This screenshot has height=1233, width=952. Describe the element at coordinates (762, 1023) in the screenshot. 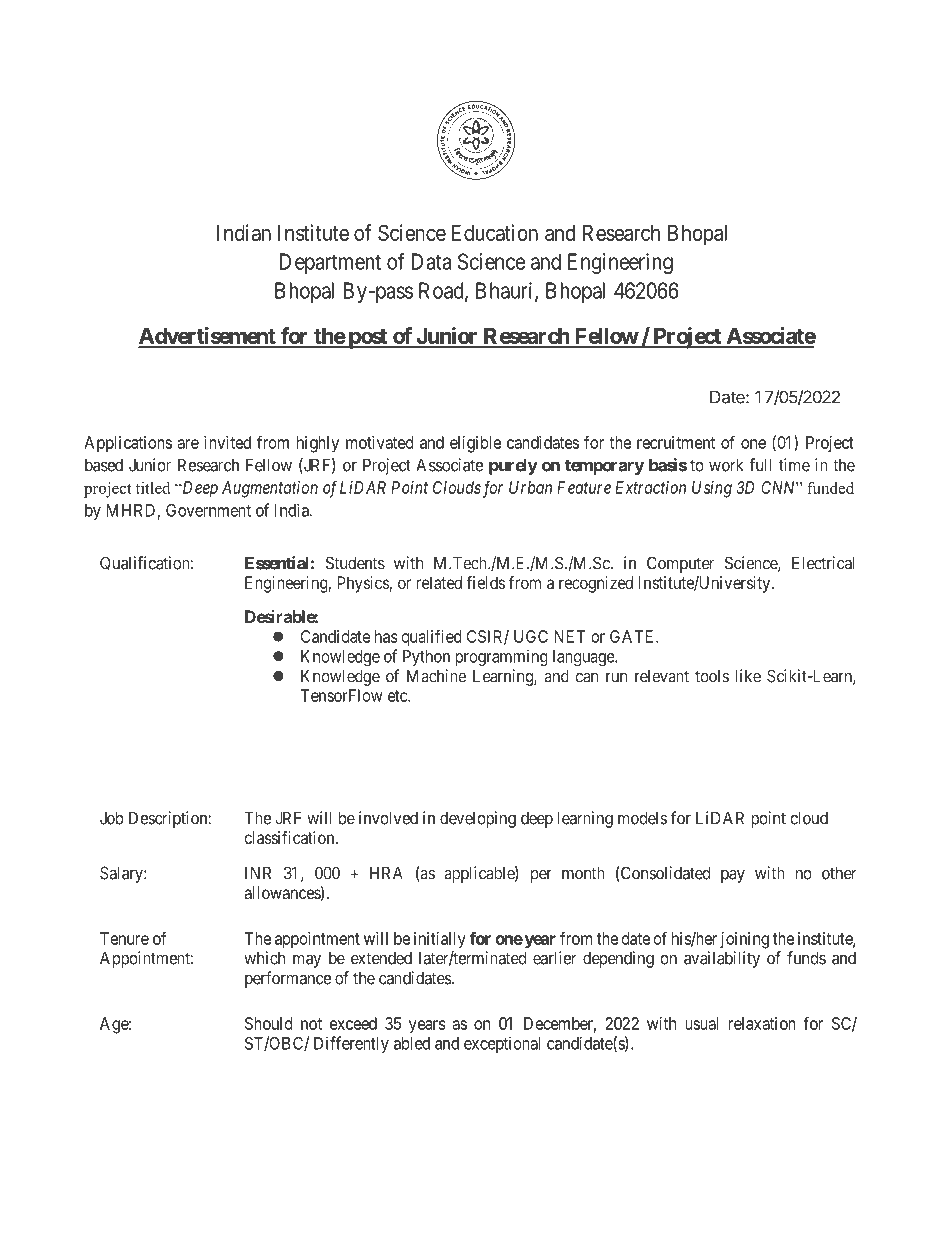

I see `relaxation` at that location.
